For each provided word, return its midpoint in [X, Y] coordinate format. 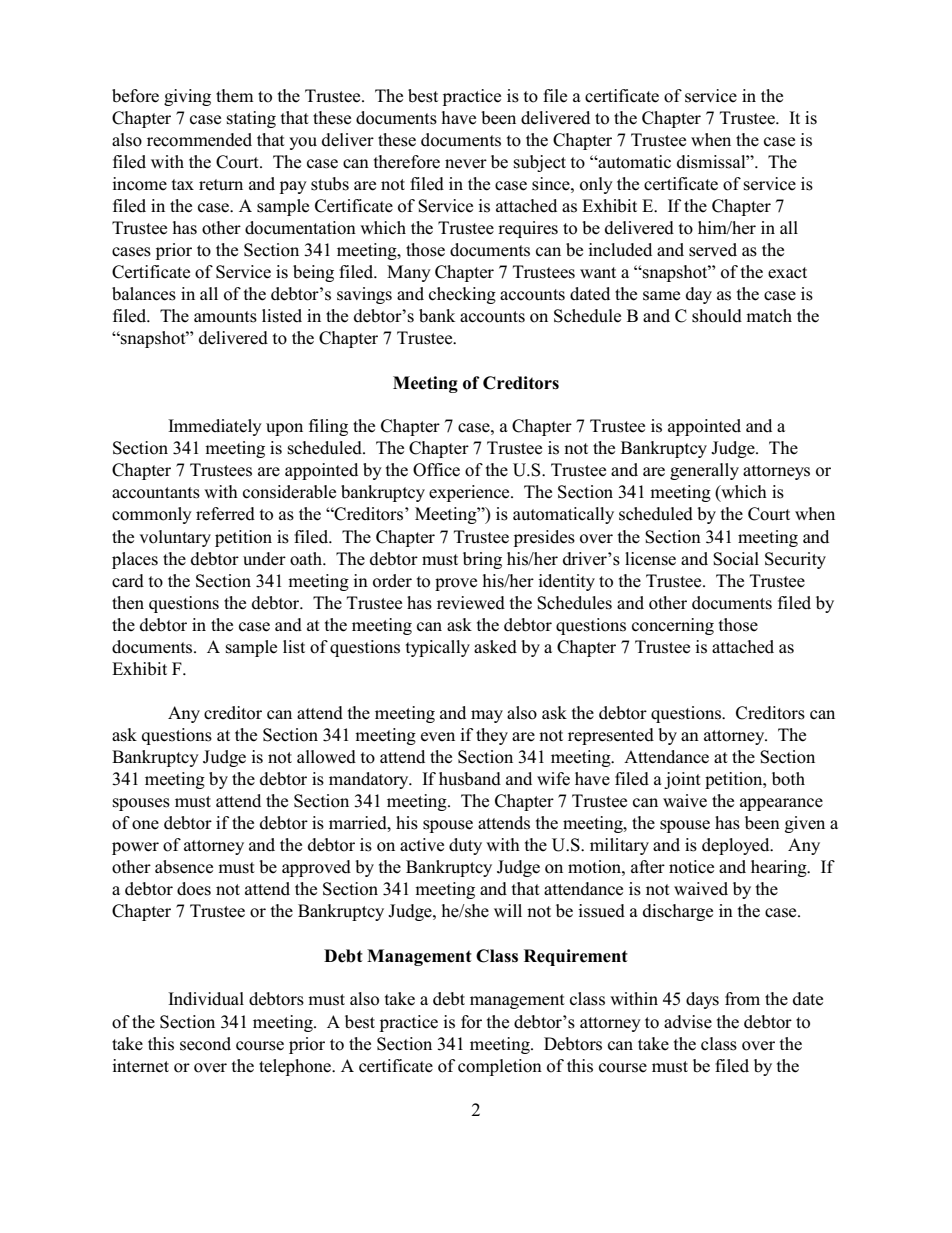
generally [704, 471]
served [713, 250]
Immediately [215, 427]
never [466, 164]
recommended [199, 140]
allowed [326, 757]
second [205, 1044]
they [492, 736]
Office [436, 470]
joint [682, 780]
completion [500, 1067]
